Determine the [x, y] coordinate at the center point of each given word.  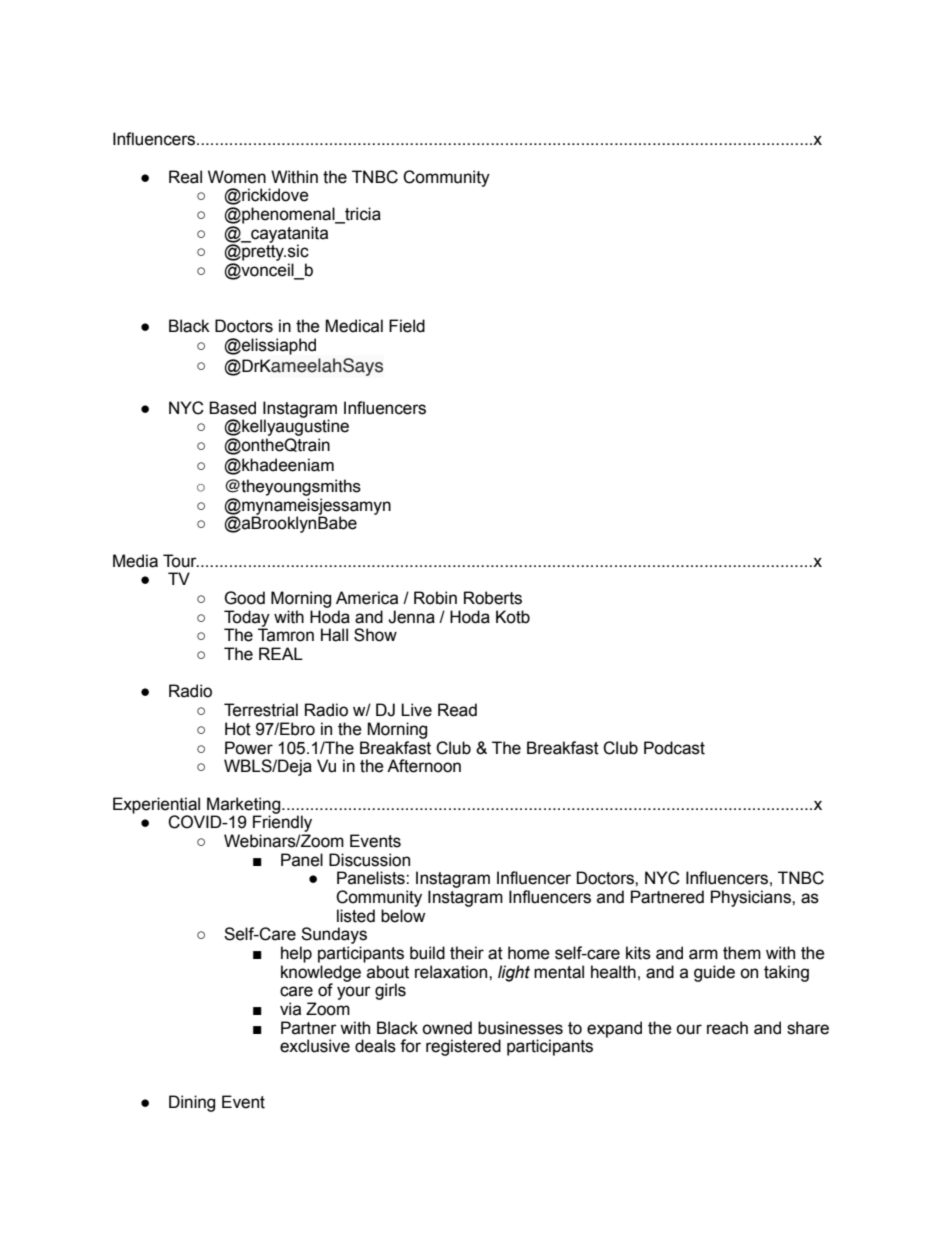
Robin [435, 598]
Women [237, 177]
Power [249, 748]
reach [727, 1028]
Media [135, 561]
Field [407, 326]
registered [463, 1047]
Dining [192, 1103]
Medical [354, 326]
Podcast [674, 748]
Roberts [493, 598]
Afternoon [424, 766]
